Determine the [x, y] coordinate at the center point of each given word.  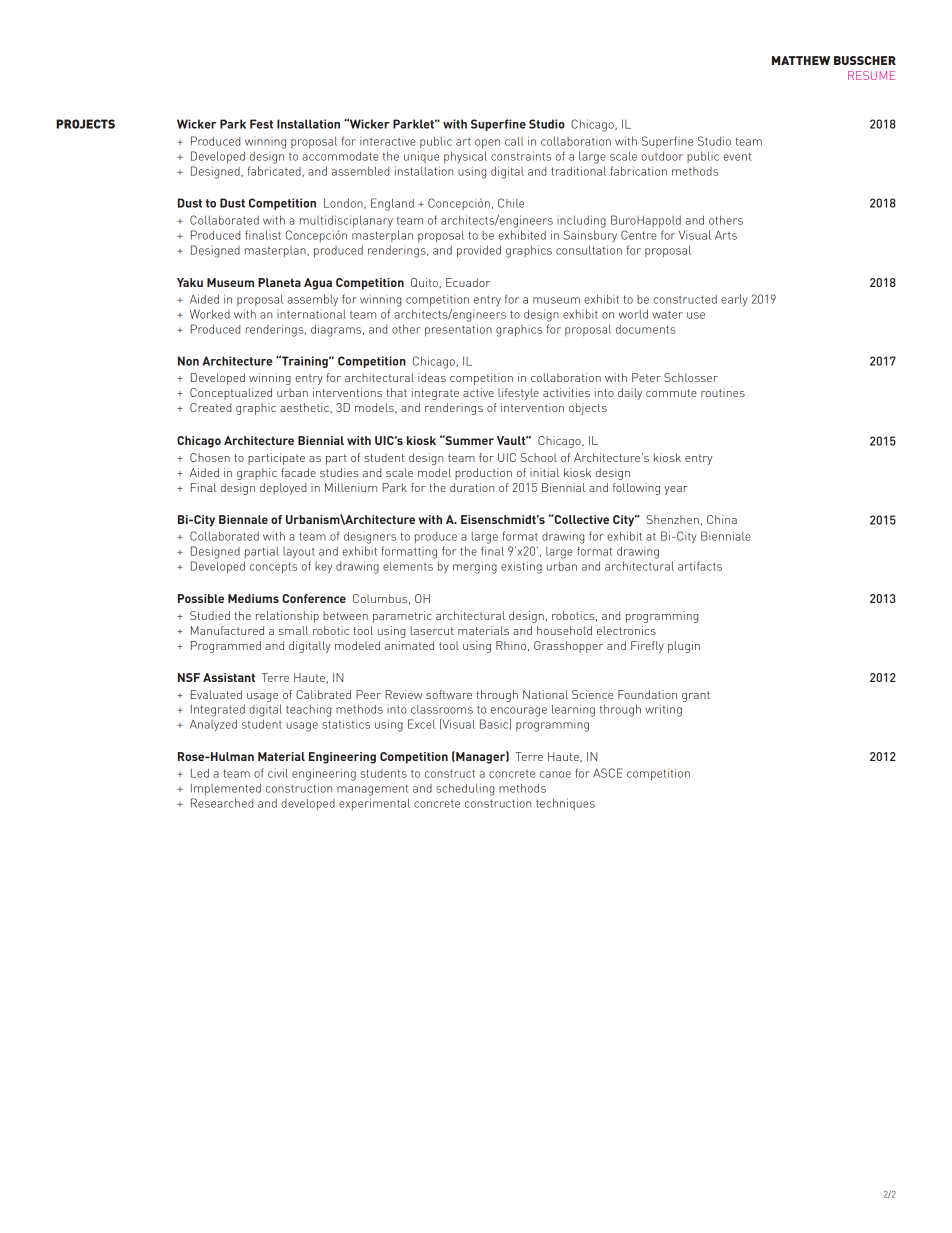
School [539, 457]
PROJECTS [85, 124]
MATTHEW [801, 60]
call [514, 141]
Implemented [226, 789]
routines [723, 392]
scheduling [465, 789]
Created [210, 407]
